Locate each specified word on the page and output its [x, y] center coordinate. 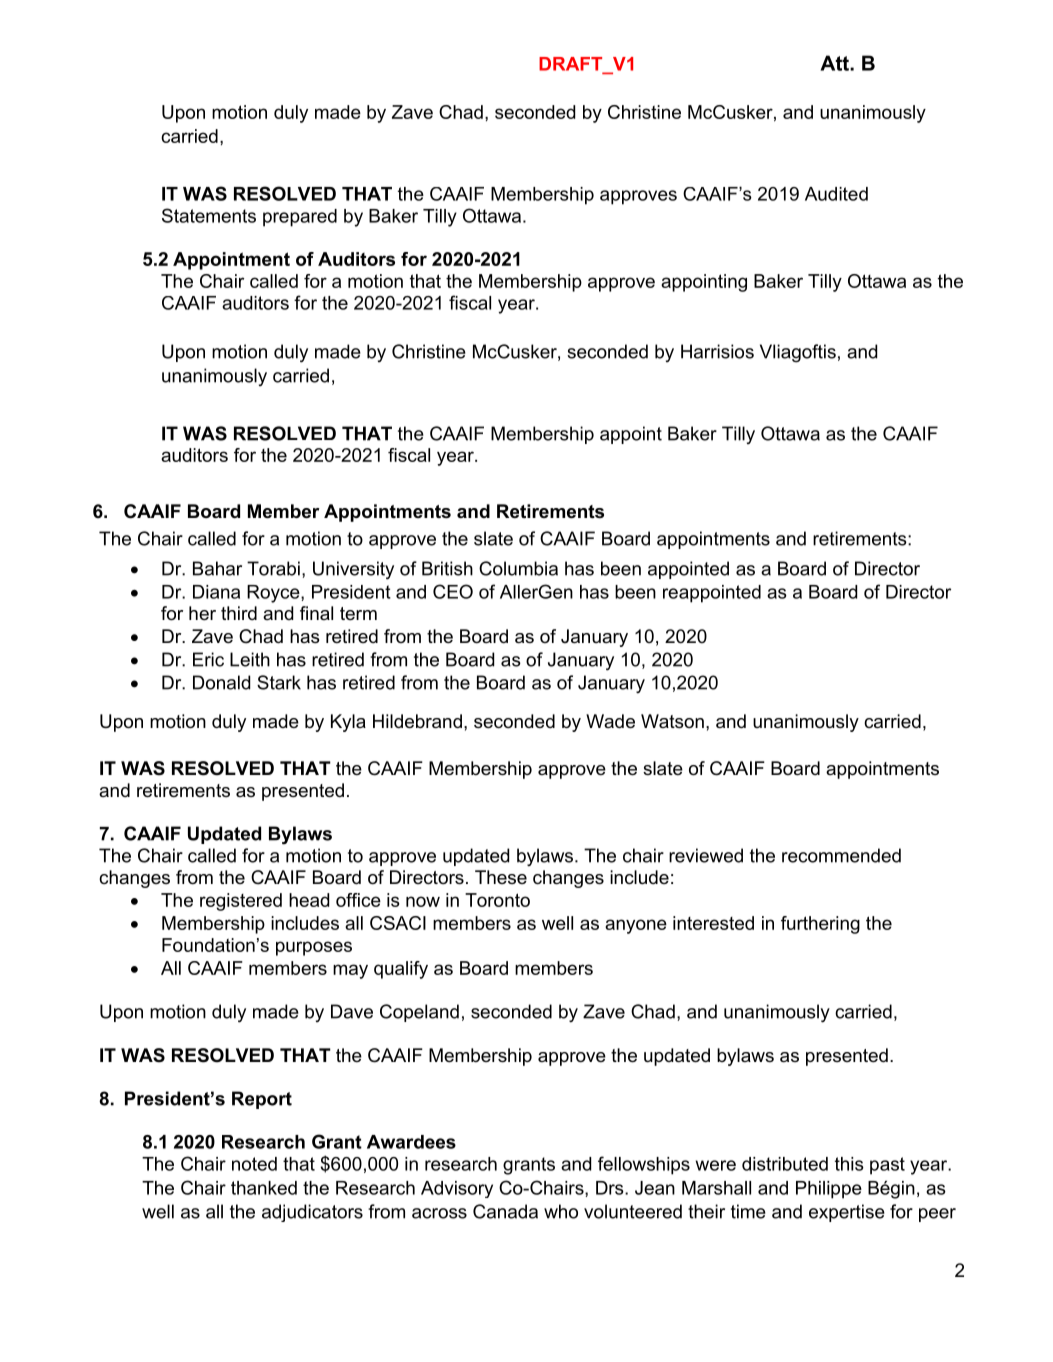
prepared [300, 218]
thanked [264, 1188]
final [316, 613]
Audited [836, 194]
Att [835, 63]
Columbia [518, 568]
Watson [672, 721]
